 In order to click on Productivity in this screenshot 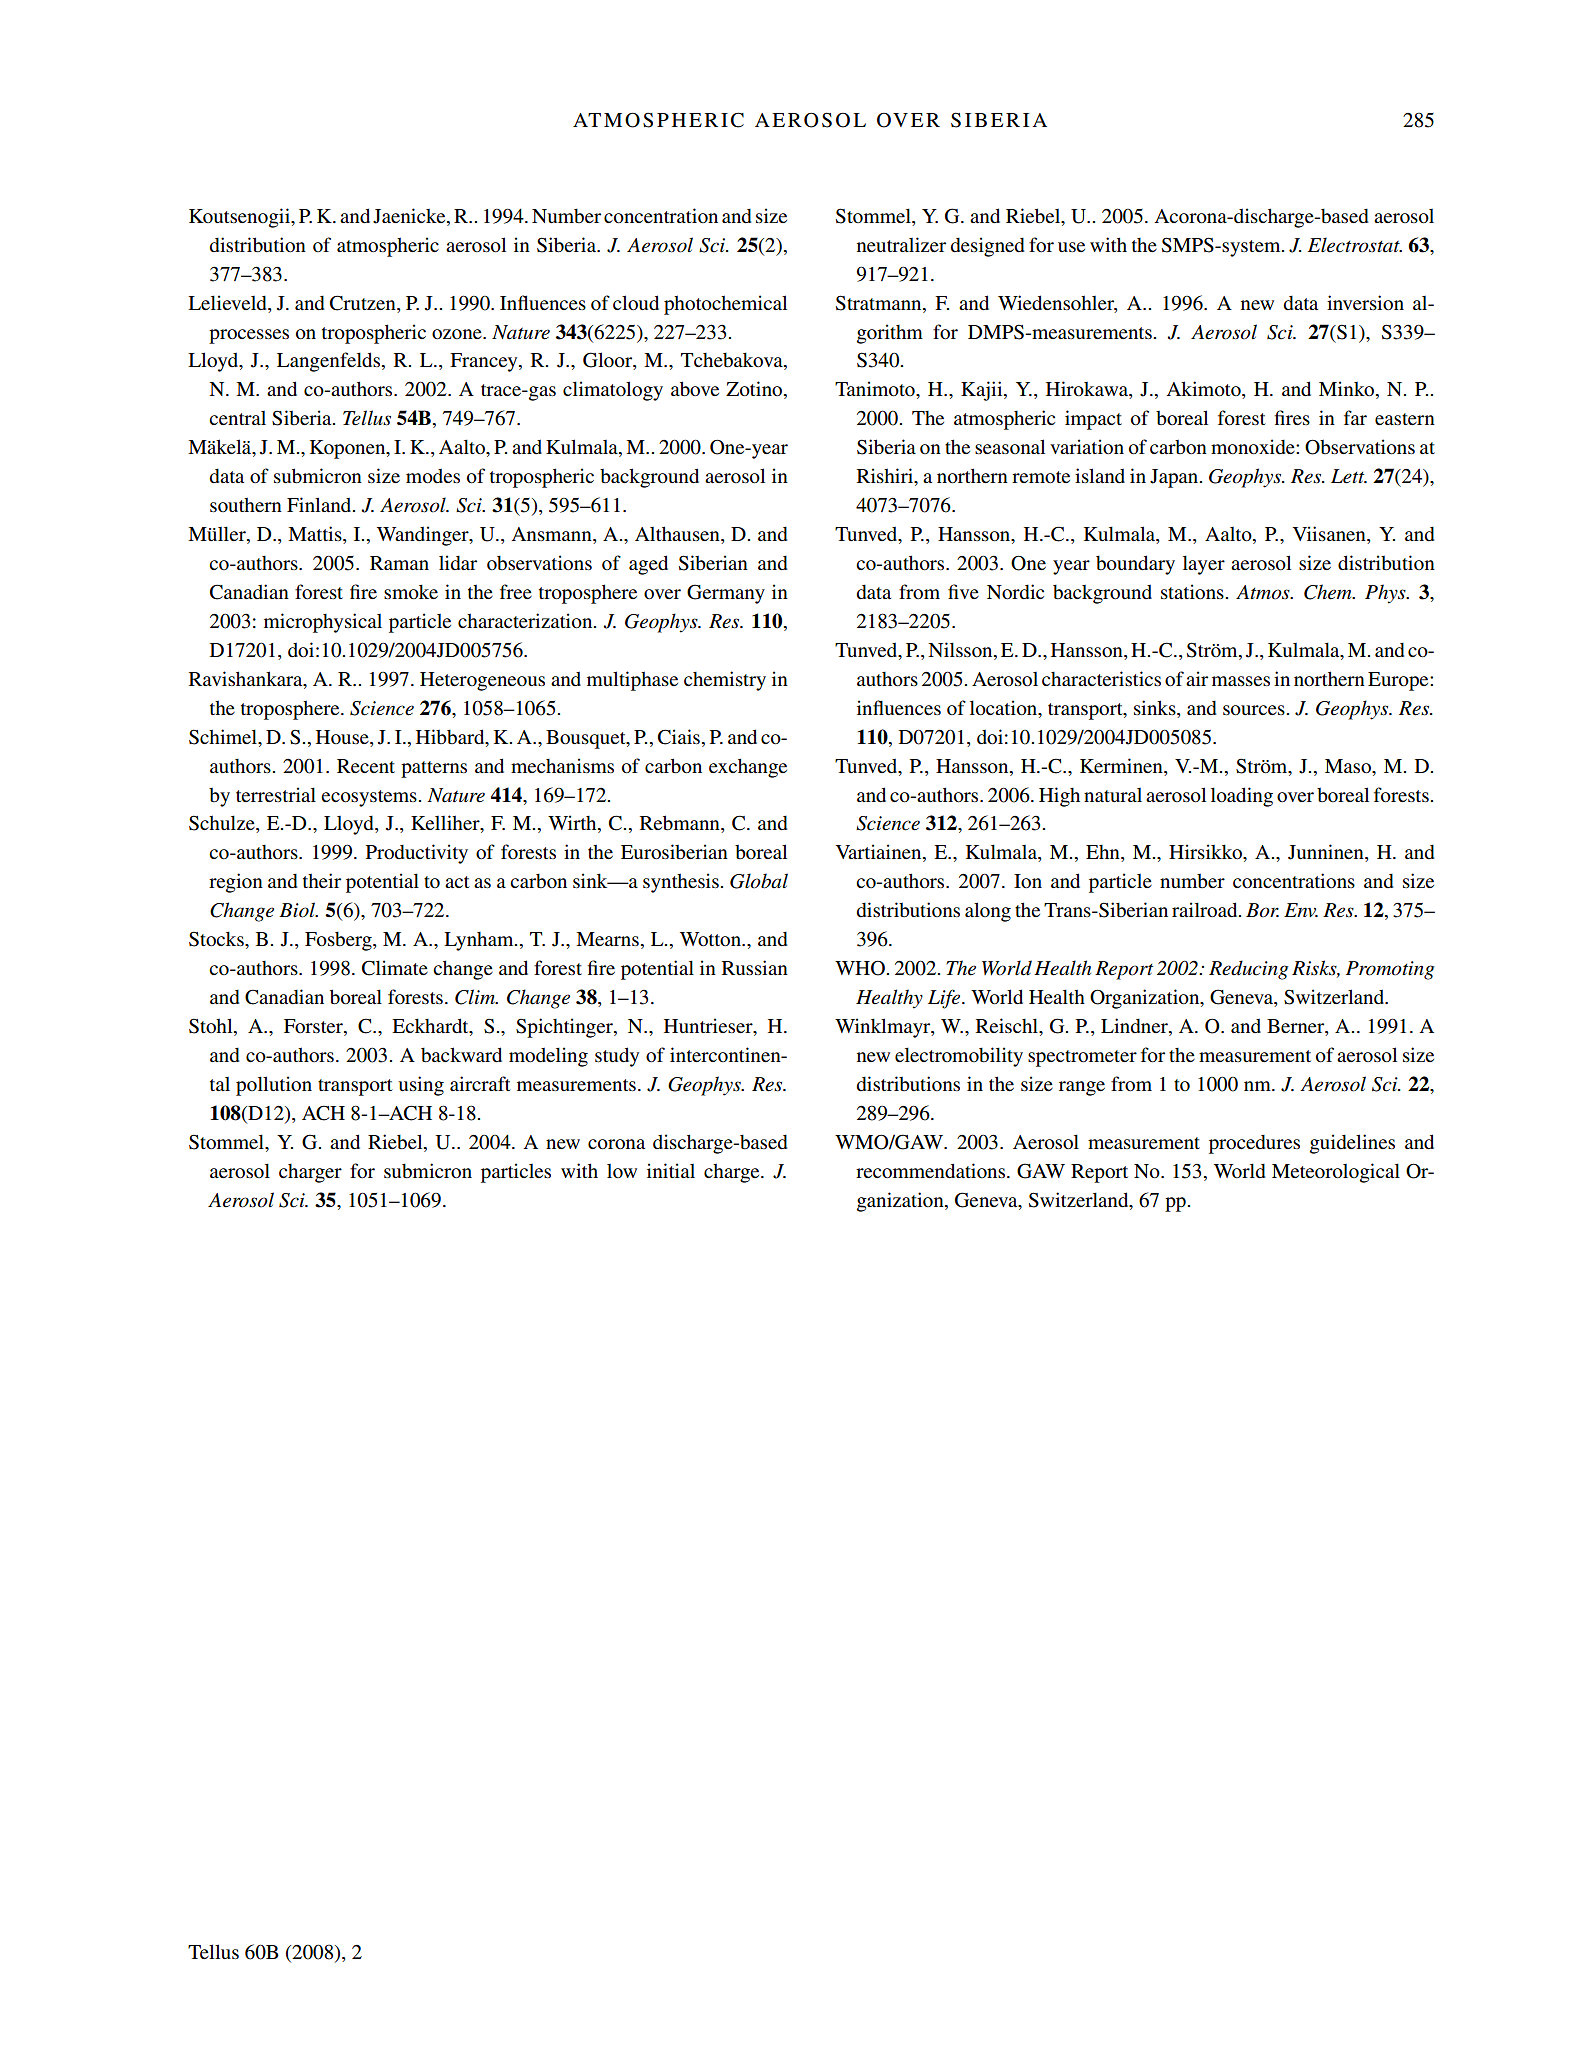, I will do `click(417, 854)`.
